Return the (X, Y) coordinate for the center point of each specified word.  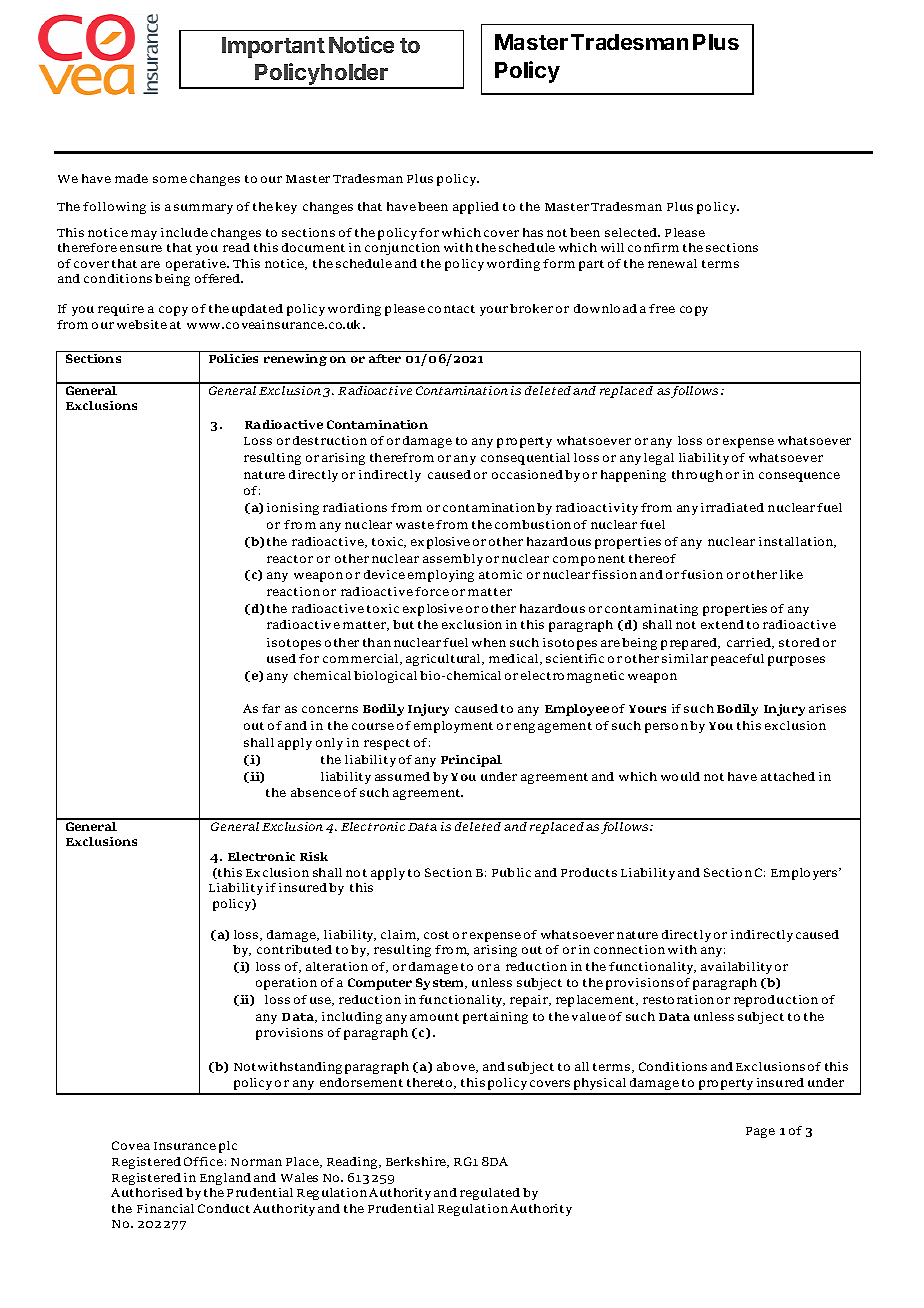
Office (203, 1161)
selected (632, 232)
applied (476, 208)
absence (316, 792)
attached (788, 776)
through (697, 476)
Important (273, 47)
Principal (471, 761)
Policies (233, 358)
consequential (525, 459)
